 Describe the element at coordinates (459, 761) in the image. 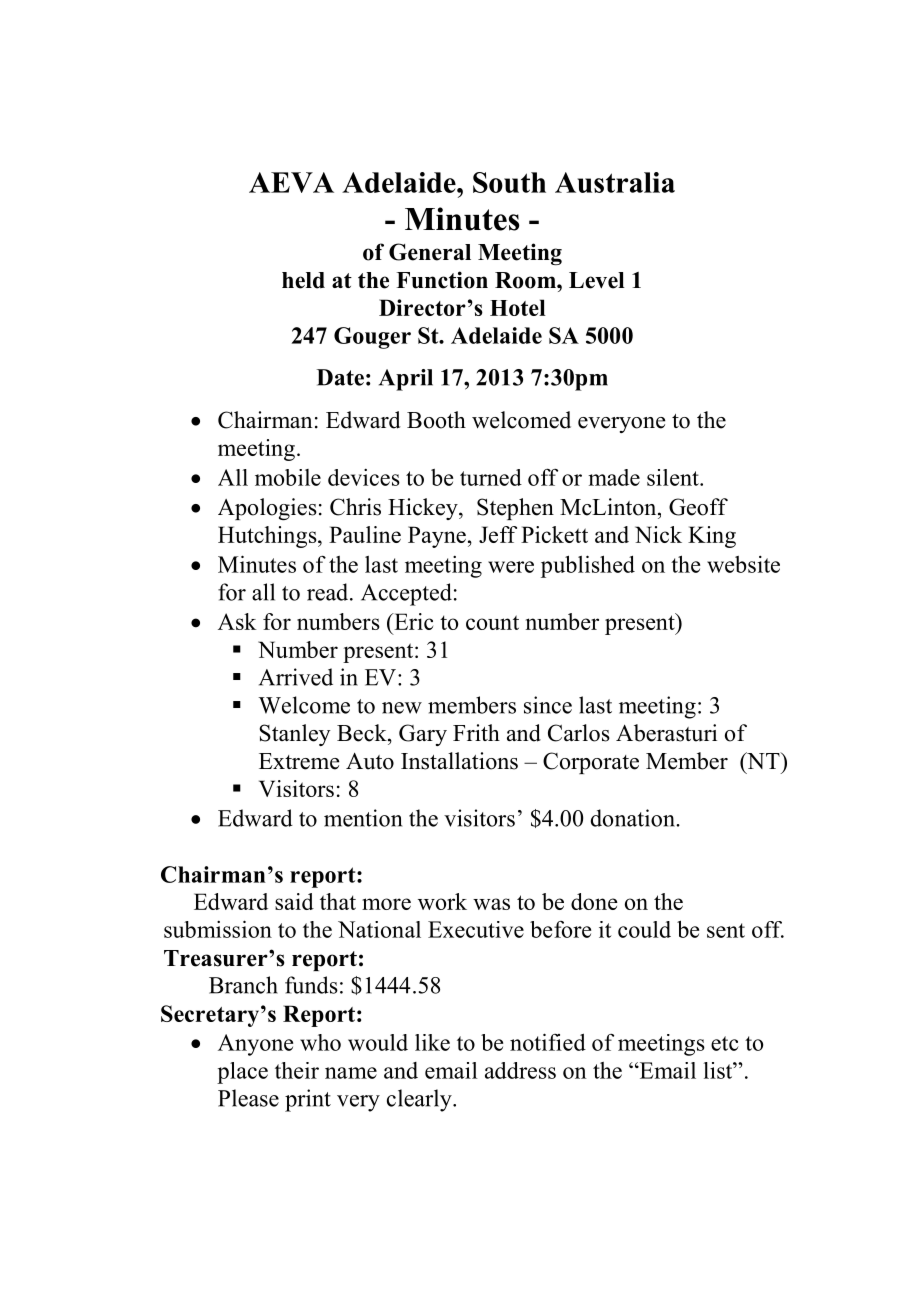

I see `Installations` at that location.
